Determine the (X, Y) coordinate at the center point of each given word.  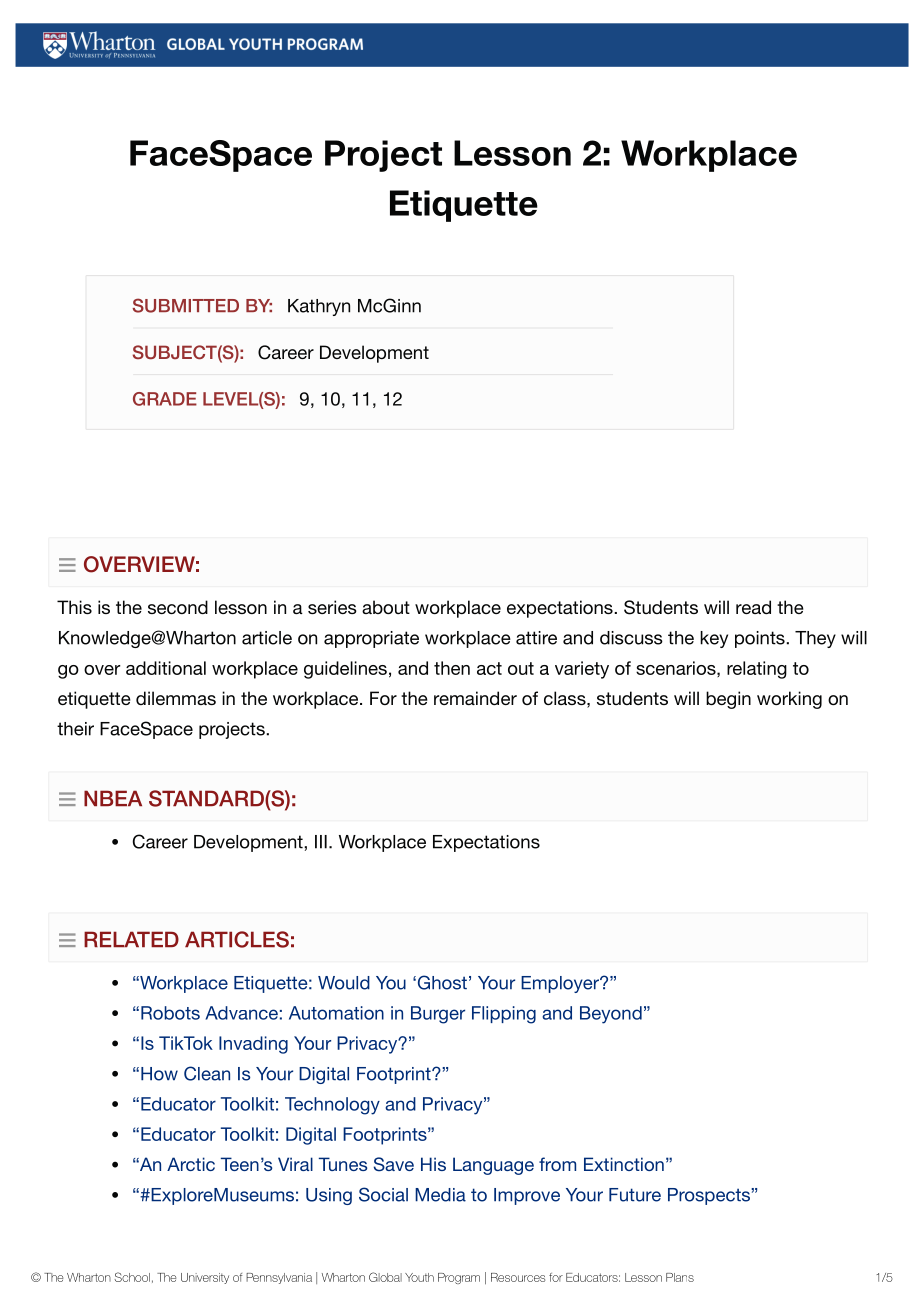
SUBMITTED (185, 305)
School (132, 1277)
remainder (475, 698)
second (178, 607)
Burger (438, 1015)
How (159, 1074)
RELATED (131, 939)
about (386, 607)
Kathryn (319, 307)
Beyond (611, 1015)
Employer (561, 984)
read (753, 607)
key (714, 639)
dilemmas (176, 698)
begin (728, 700)
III (321, 842)
